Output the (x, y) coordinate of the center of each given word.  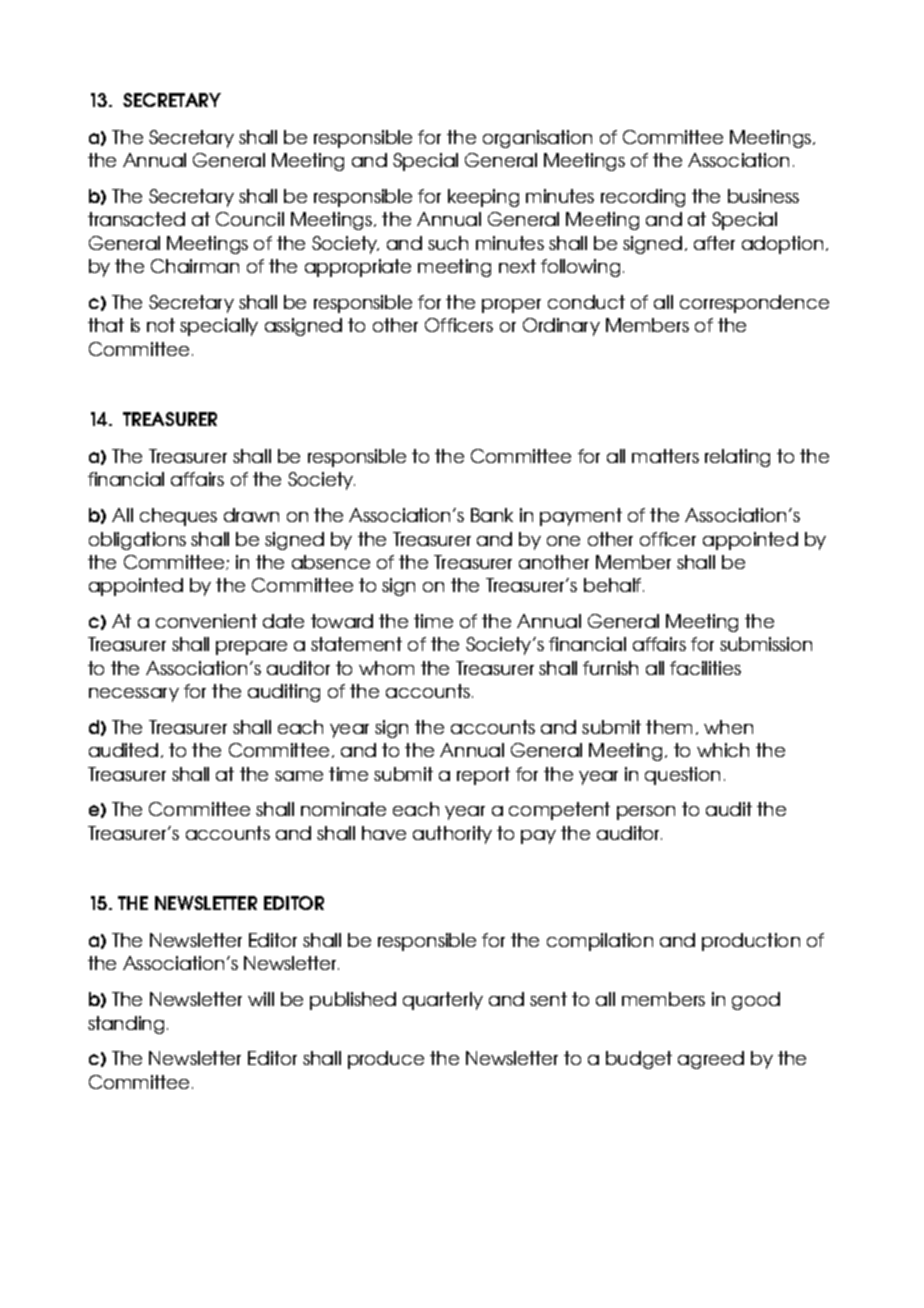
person (646, 813)
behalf (614, 585)
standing (126, 1025)
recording (643, 198)
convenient (206, 621)
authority (452, 835)
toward (342, 621)
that (106, 325)
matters (665, 456)
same (299, 776)
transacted (136, 219)
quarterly (443, 1001)
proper (511, 306)
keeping (483, 198)
